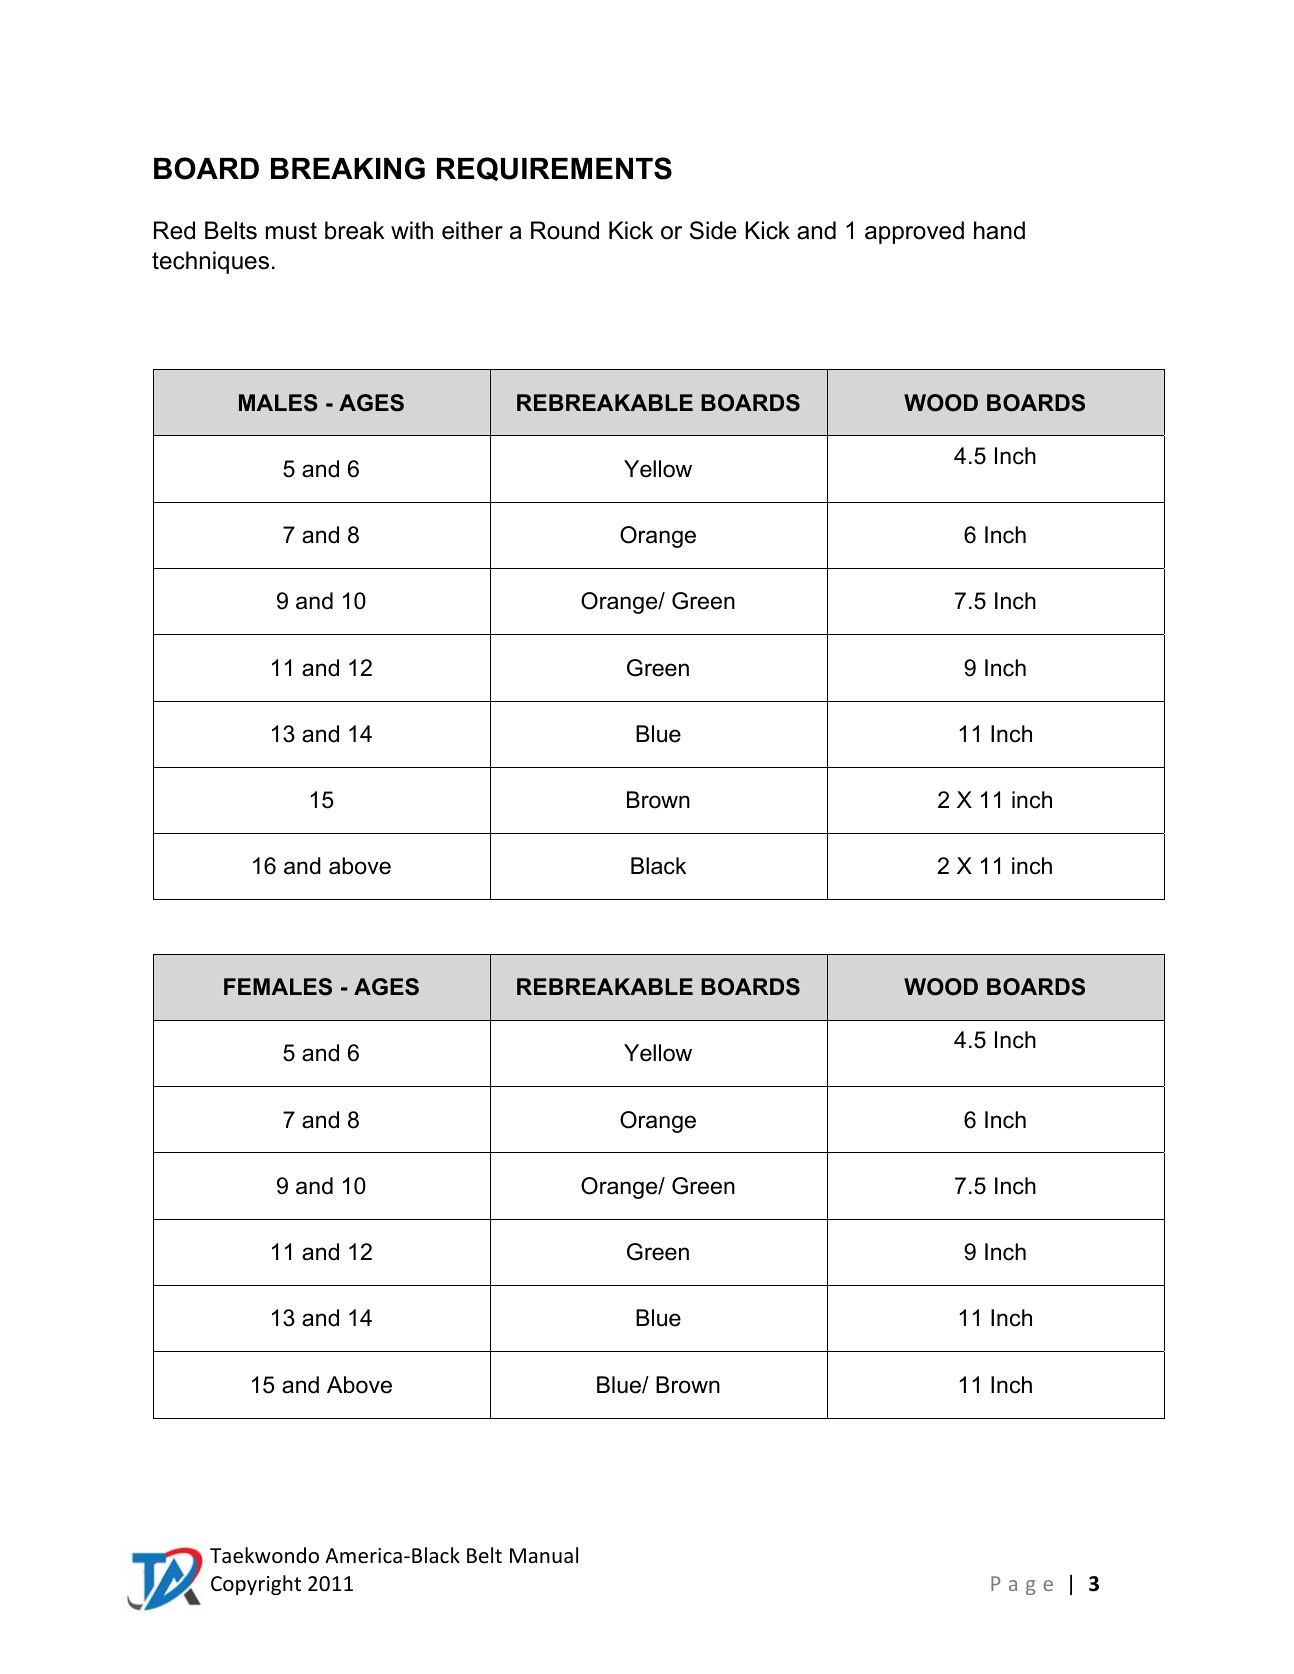 Image resolution: width=1294 pixels, height=1674 pixels. What do you see at coordinates (914, 232) in the page?
I see `approved` at bounding box center [914, 232].
